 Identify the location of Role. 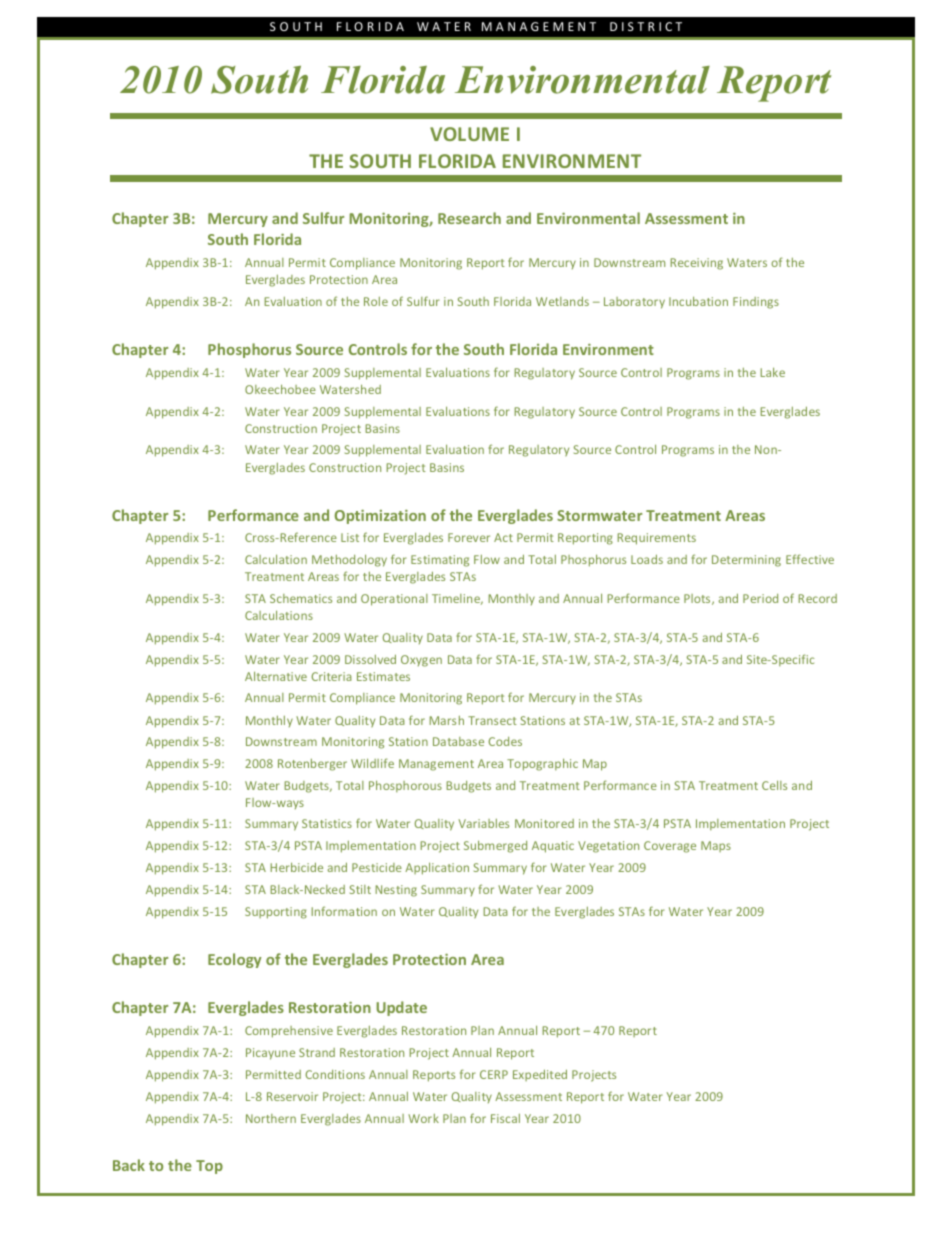
(376, 301).
